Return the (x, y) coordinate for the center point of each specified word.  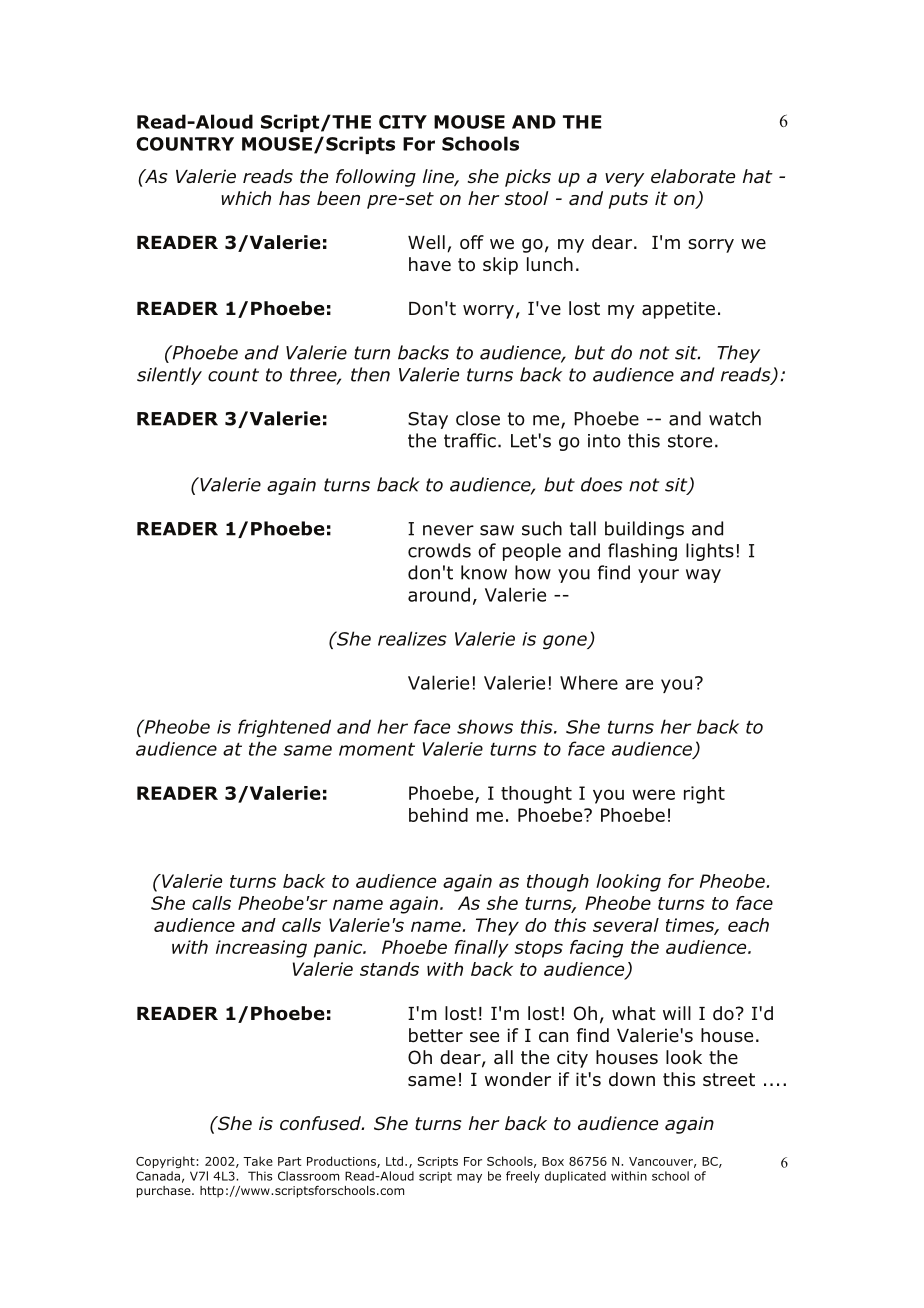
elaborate (693, 176)
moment (377, 749)
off (472, 242)
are (639, 684)
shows (485, 726)
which (246, 198)
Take (258, 1161)
